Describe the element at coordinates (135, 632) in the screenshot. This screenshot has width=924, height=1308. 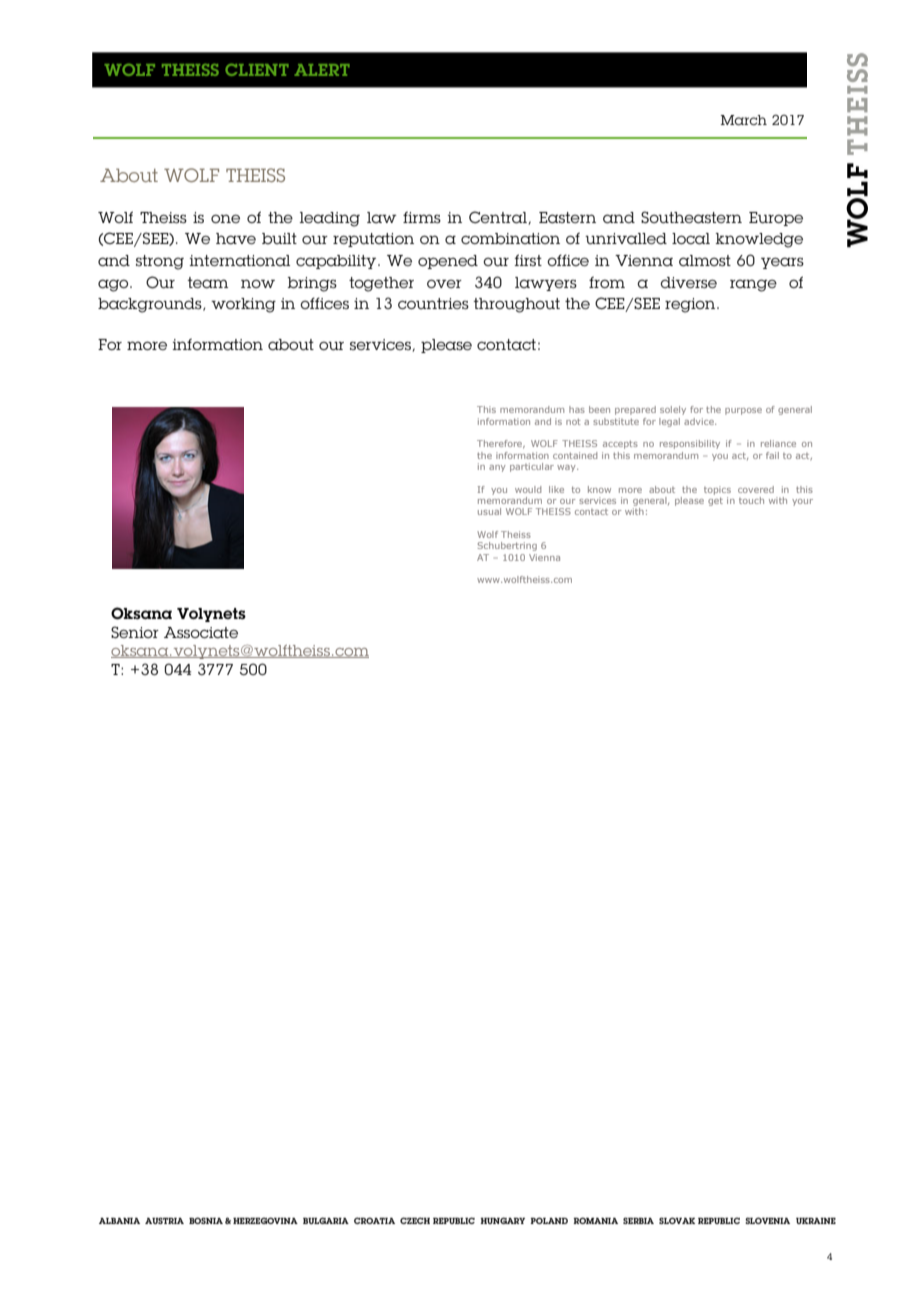
I see `Senior` at that location.
